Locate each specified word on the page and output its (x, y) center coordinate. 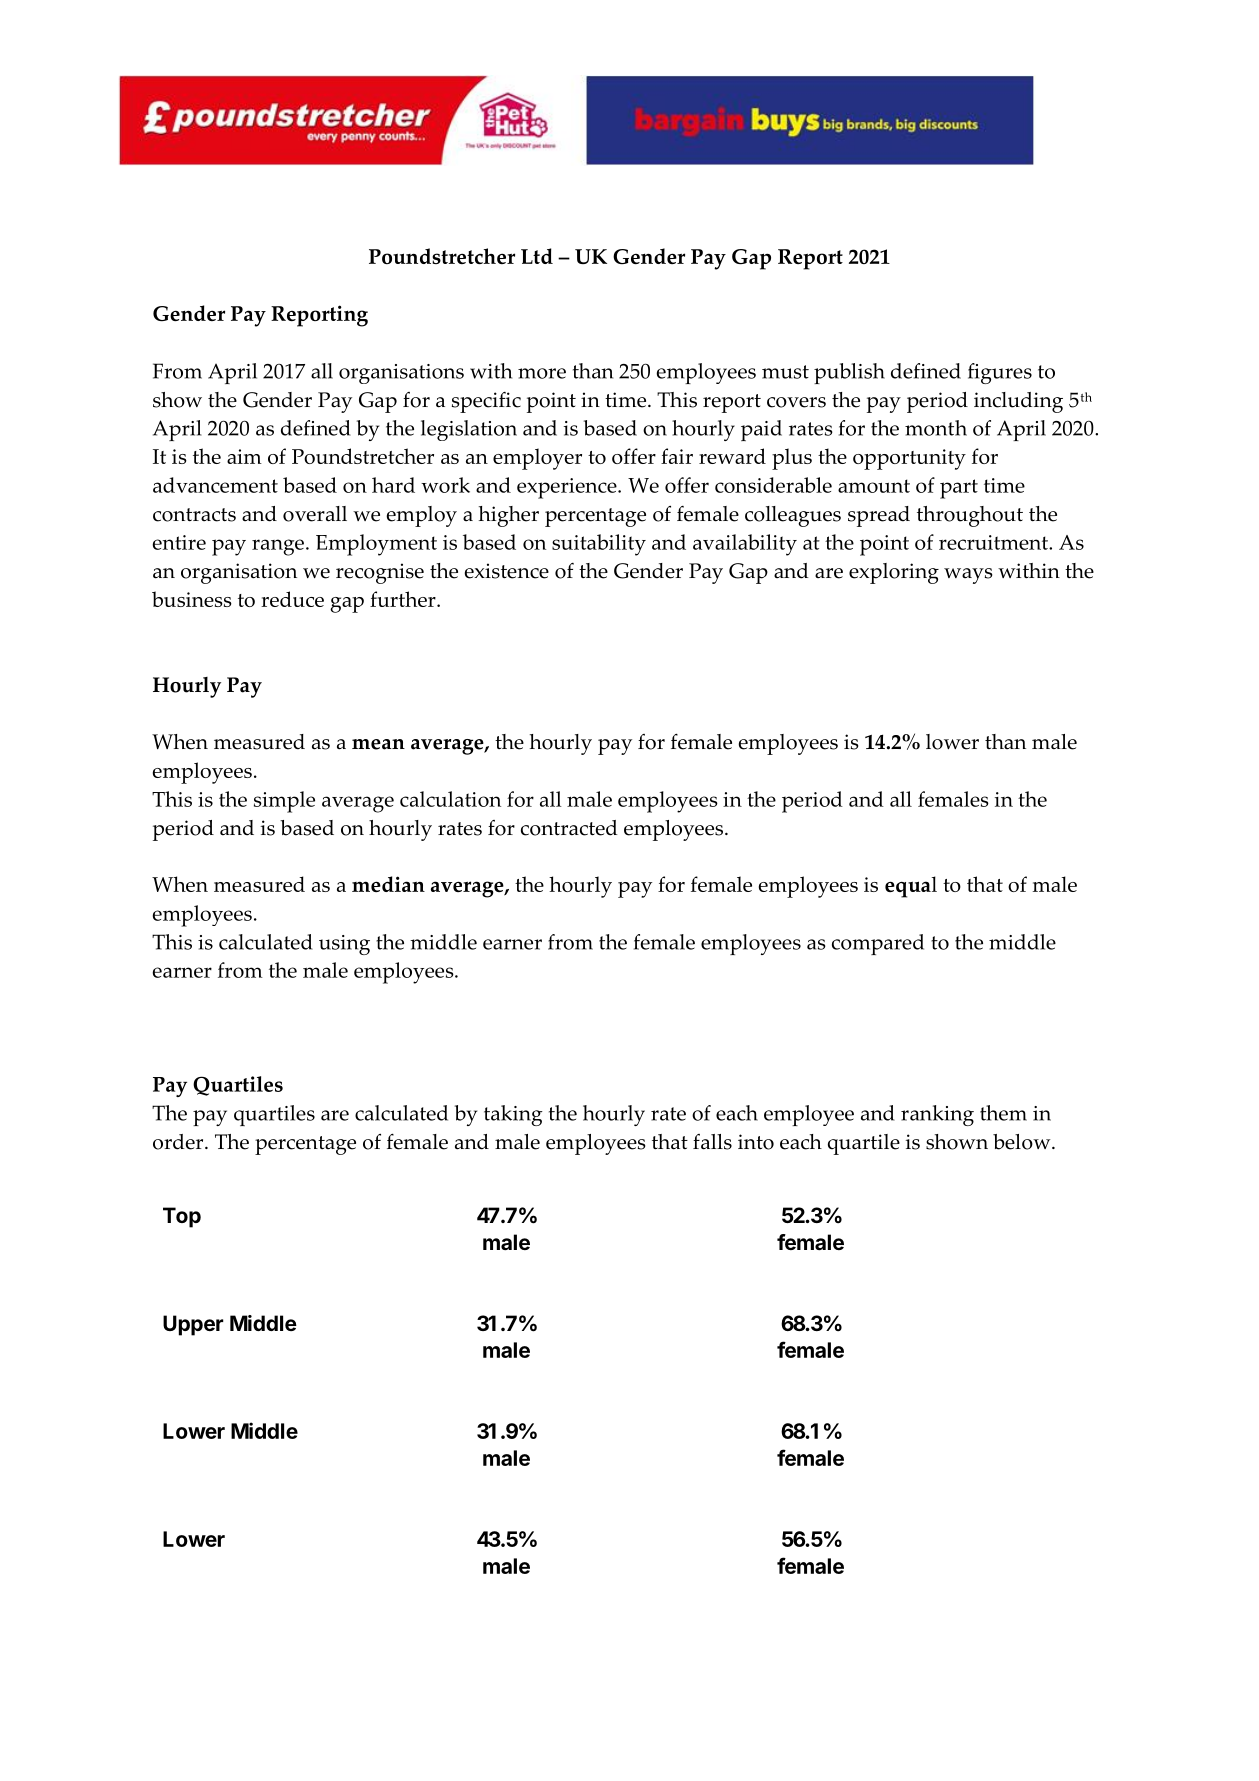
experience (568, 488)
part (959, 489)
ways (968, 576)
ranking (937, 1115)
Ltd (537, 256)
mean (378, 744)
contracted (569, 828)
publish (849, 373)
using (344, 945)
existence (506, 571)
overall (315, 514)
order (179, 1142)
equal (911, 887)
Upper (193, 1325)
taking (513, 1115)
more (542, 373)
